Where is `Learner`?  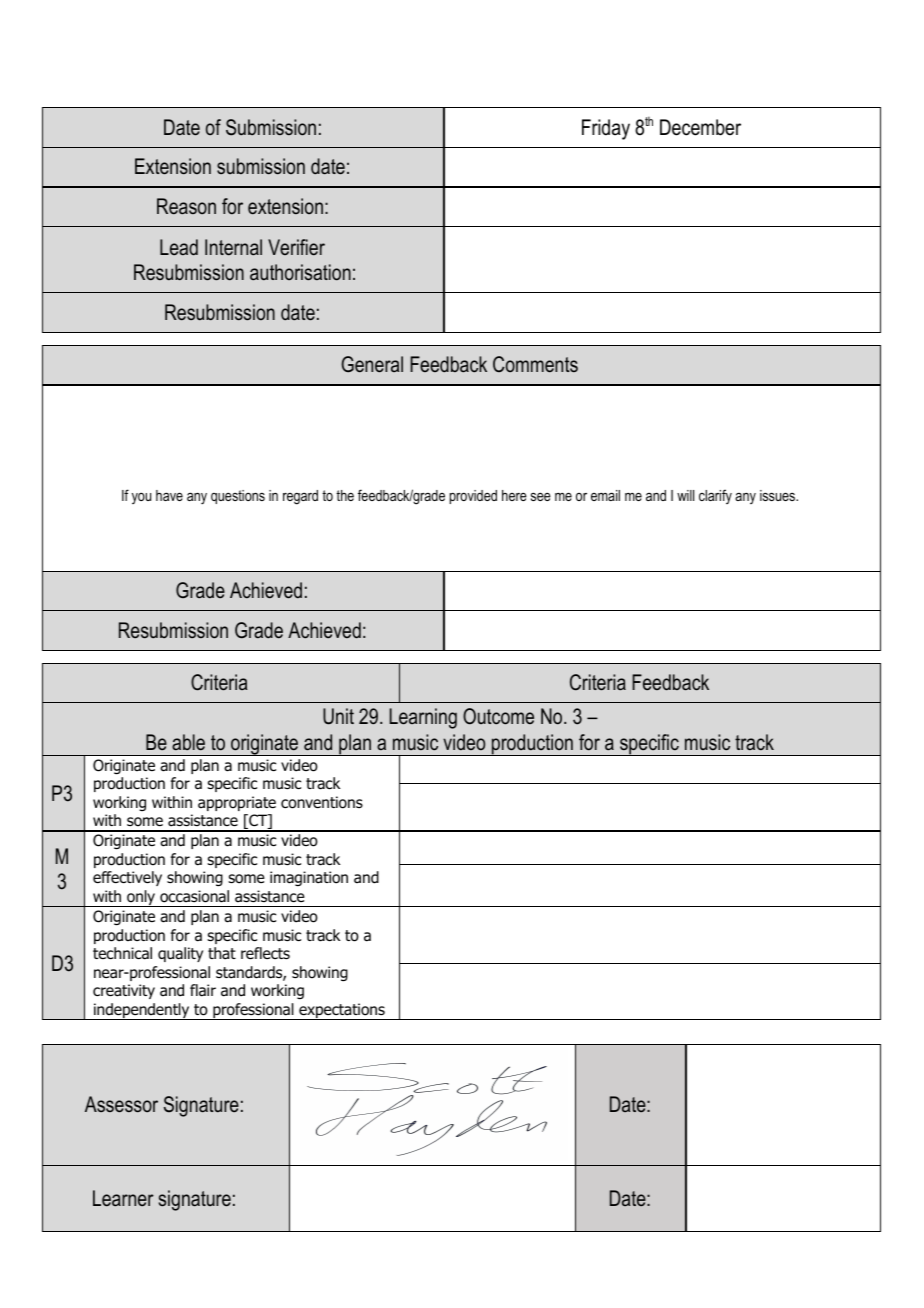
Learner is located at coordinates (123, 1198).
